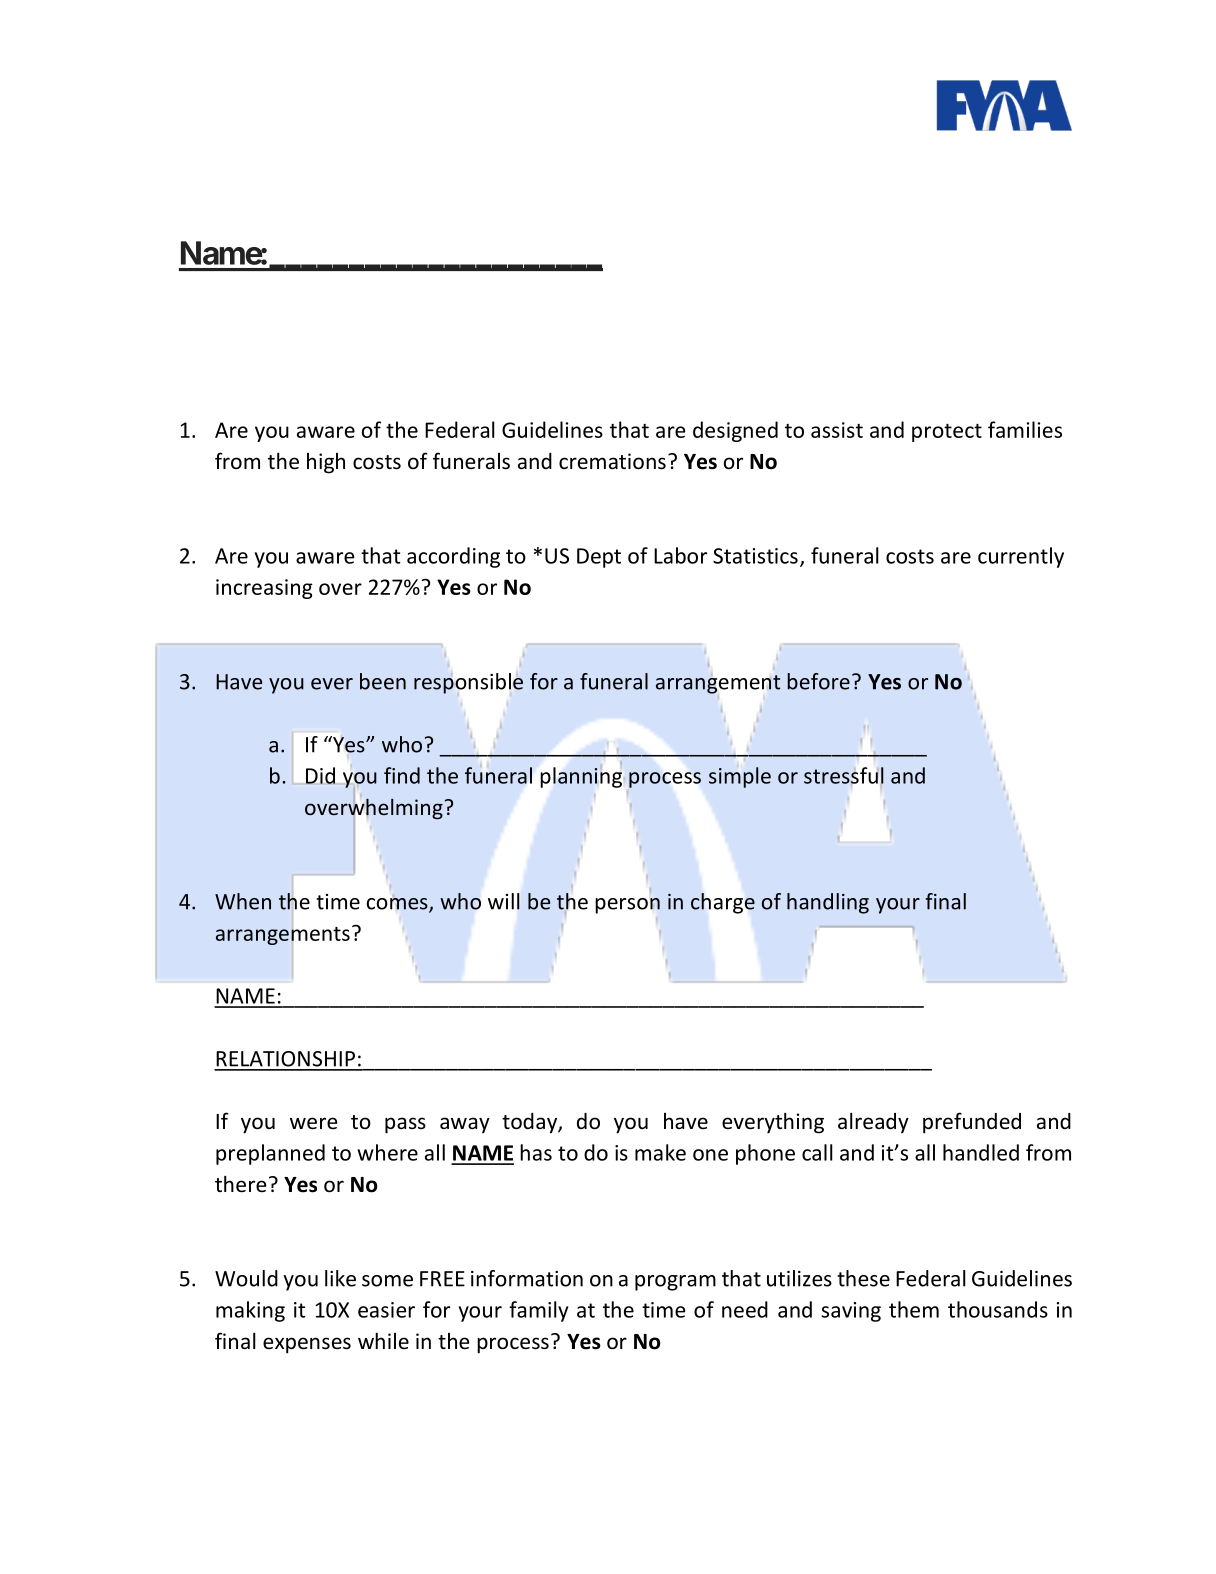  Describe the element at coordinates (581, 777) in the screenshot. I see `planning` at that location.
